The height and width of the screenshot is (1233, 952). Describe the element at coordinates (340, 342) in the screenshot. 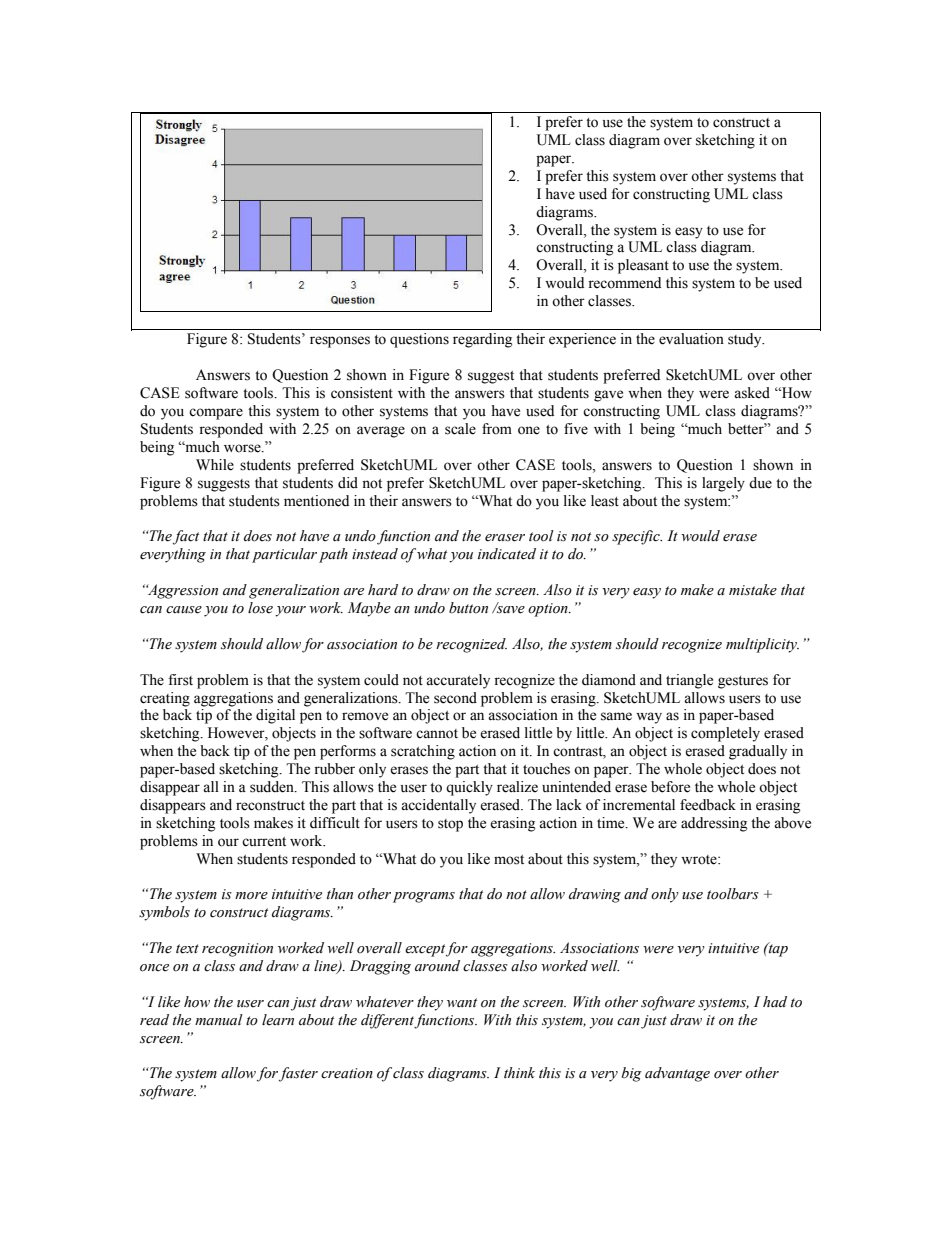

I see `responses` at that location.
